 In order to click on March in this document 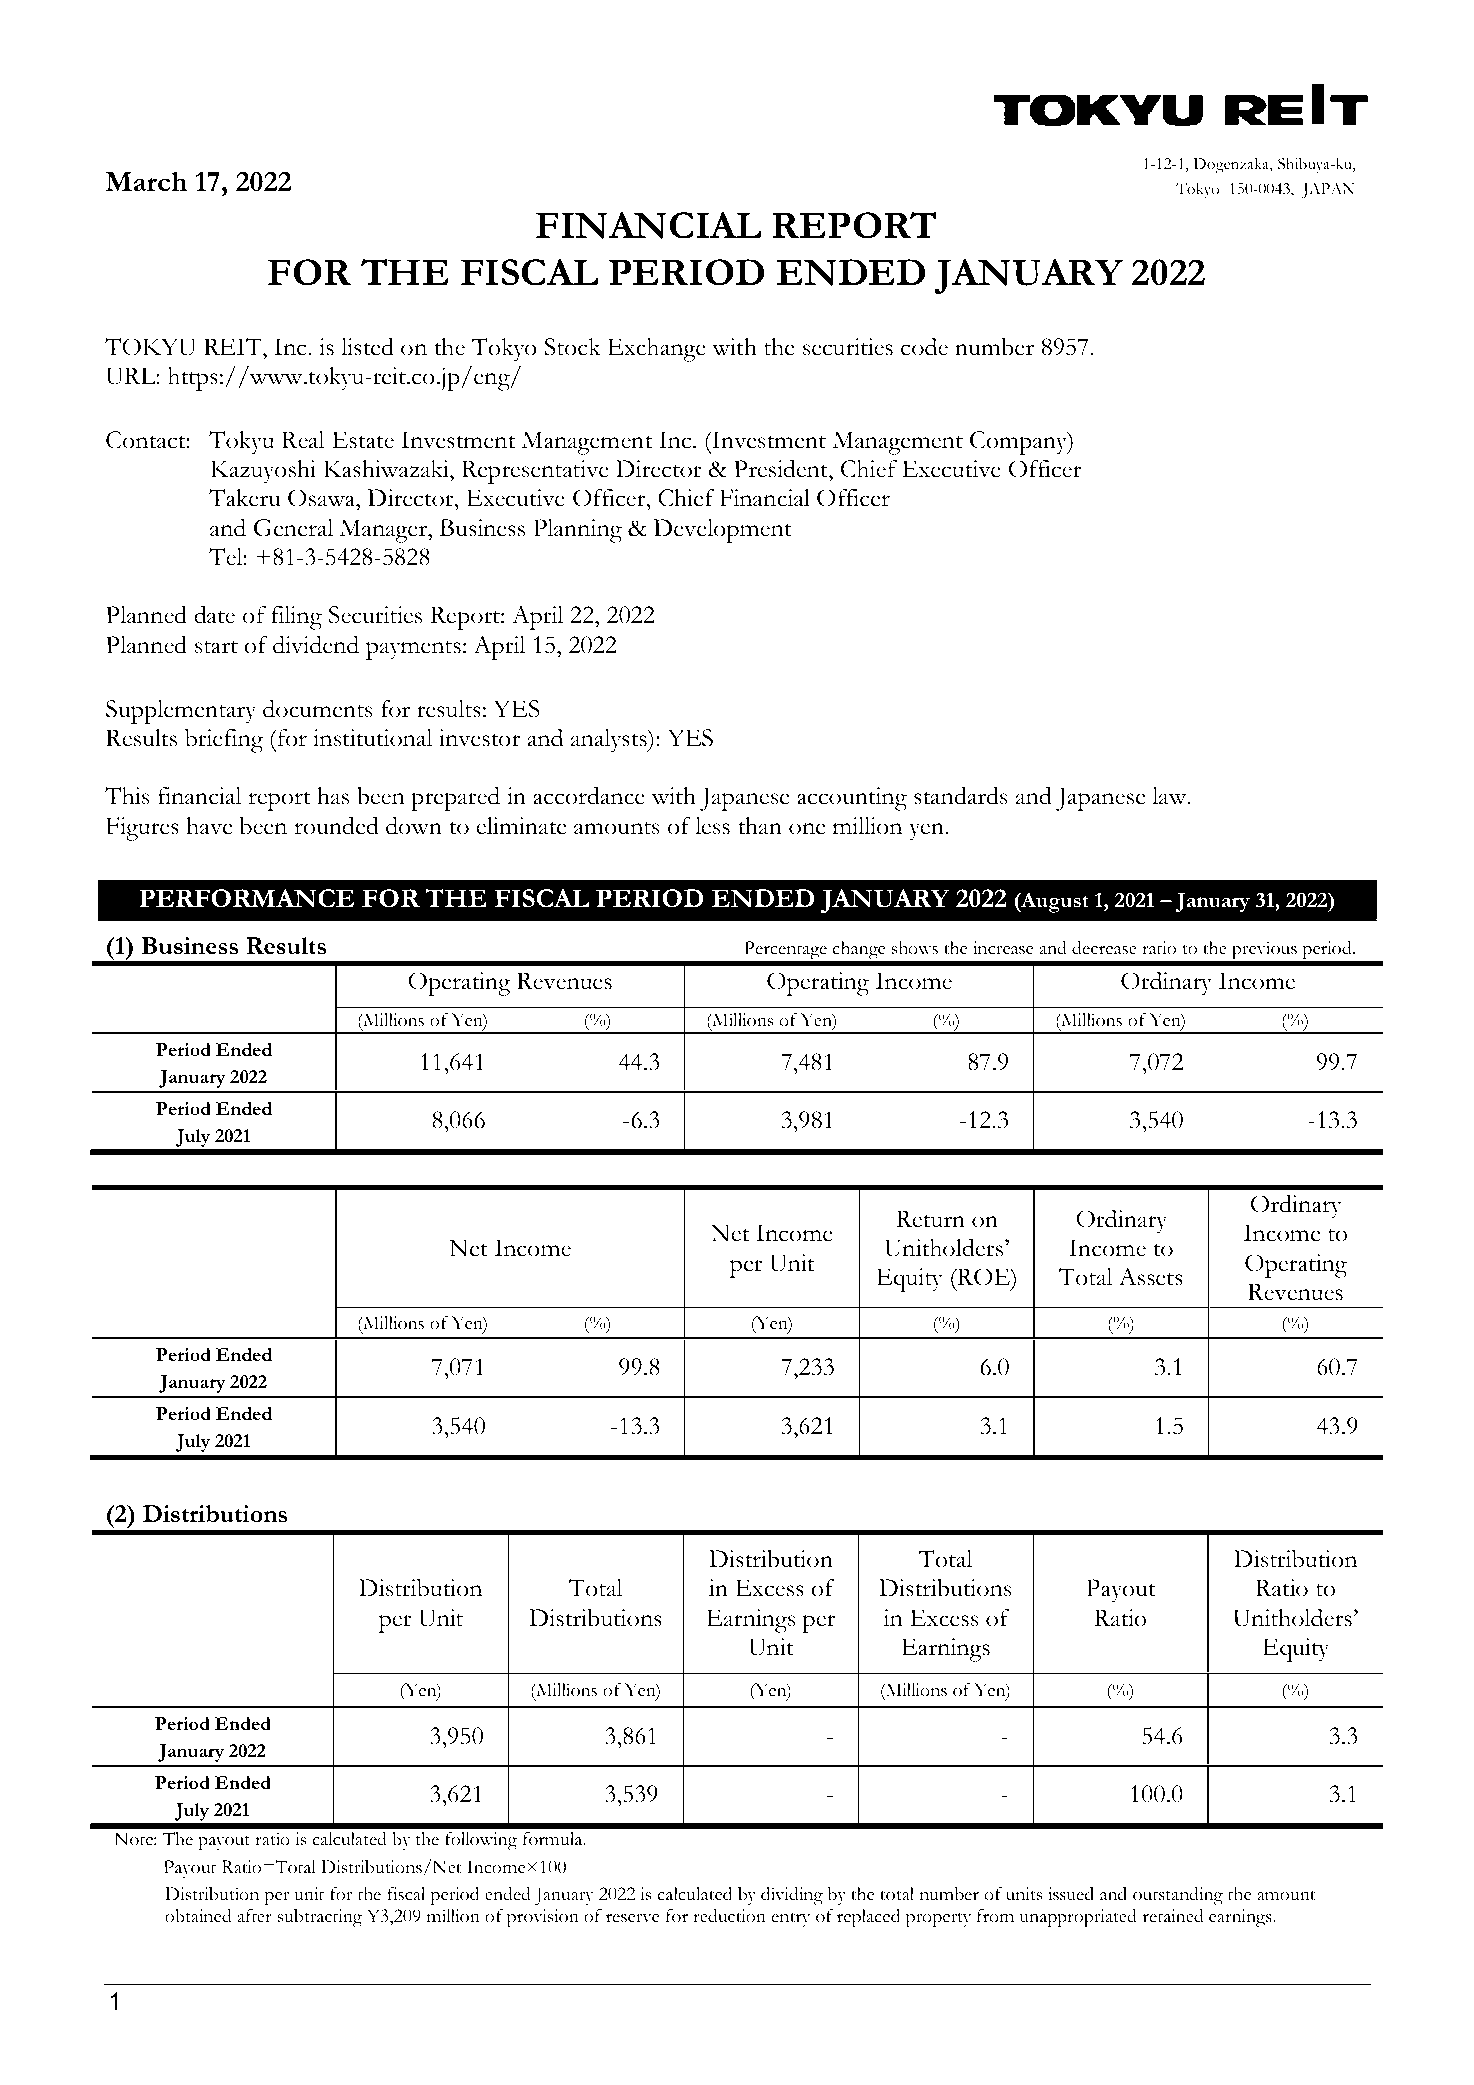, I will do `click(146, 182)`.
